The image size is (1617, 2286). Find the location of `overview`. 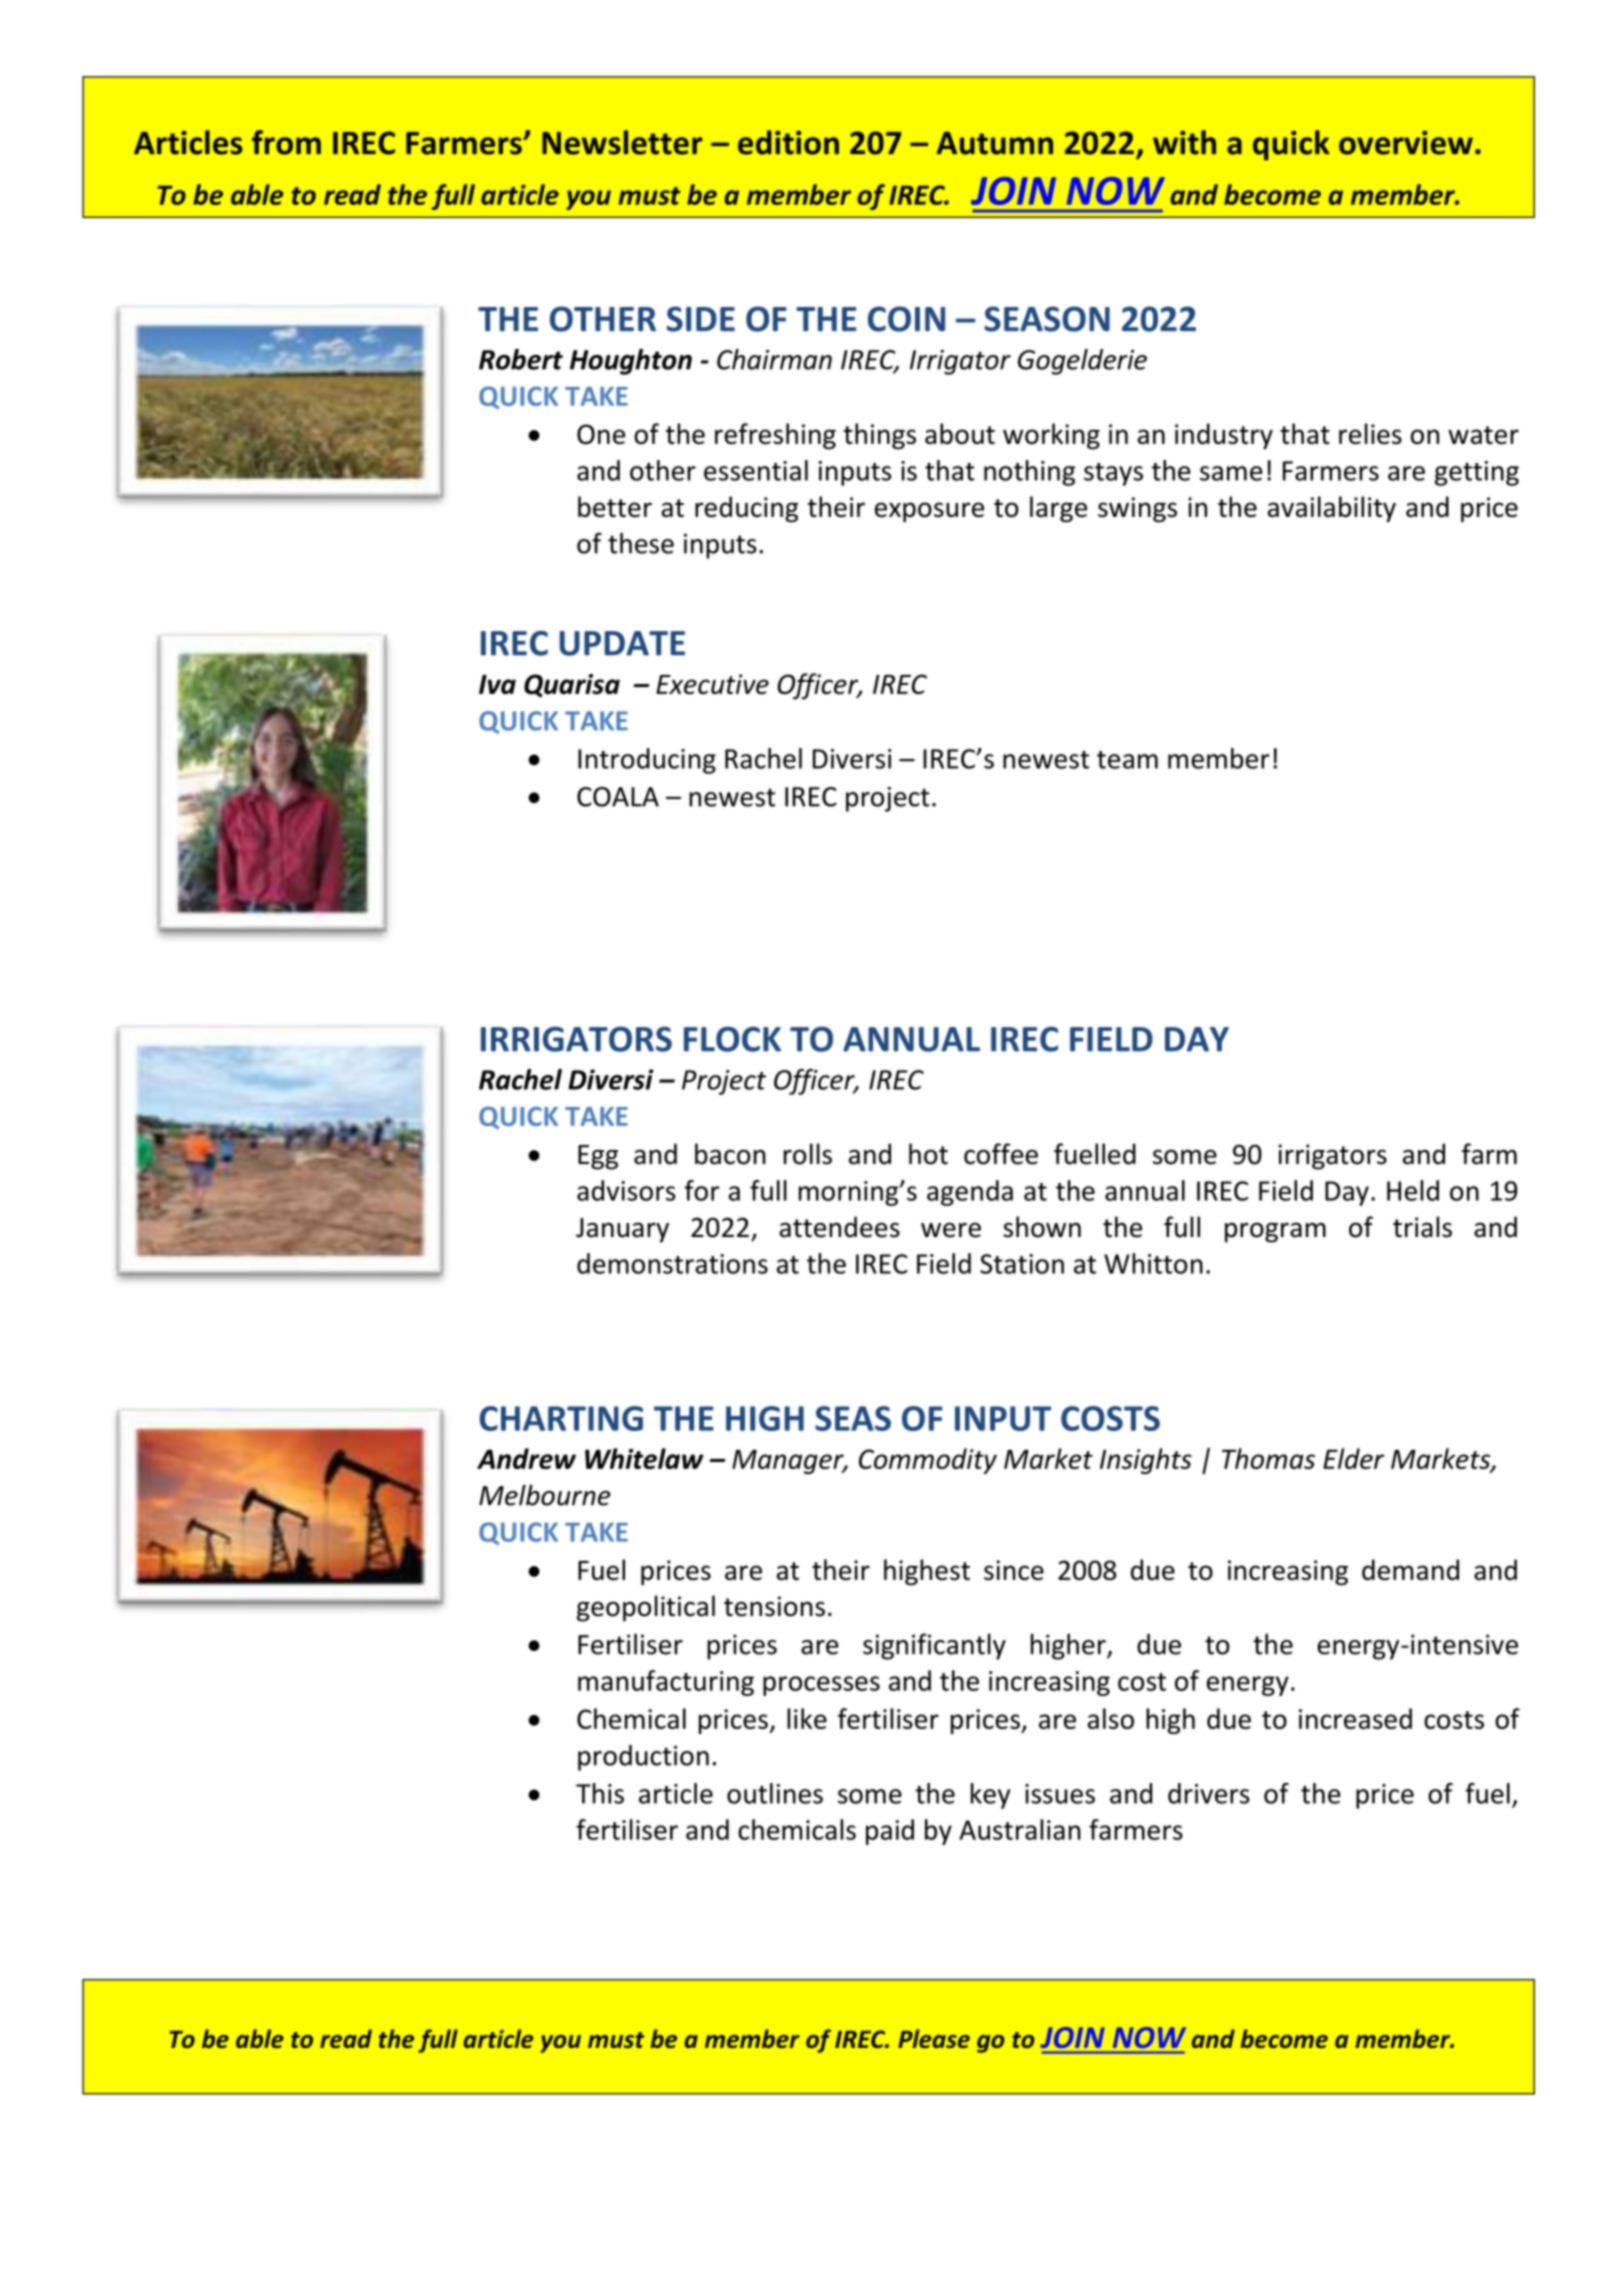

overview is located at coordinates (1406, 143).
